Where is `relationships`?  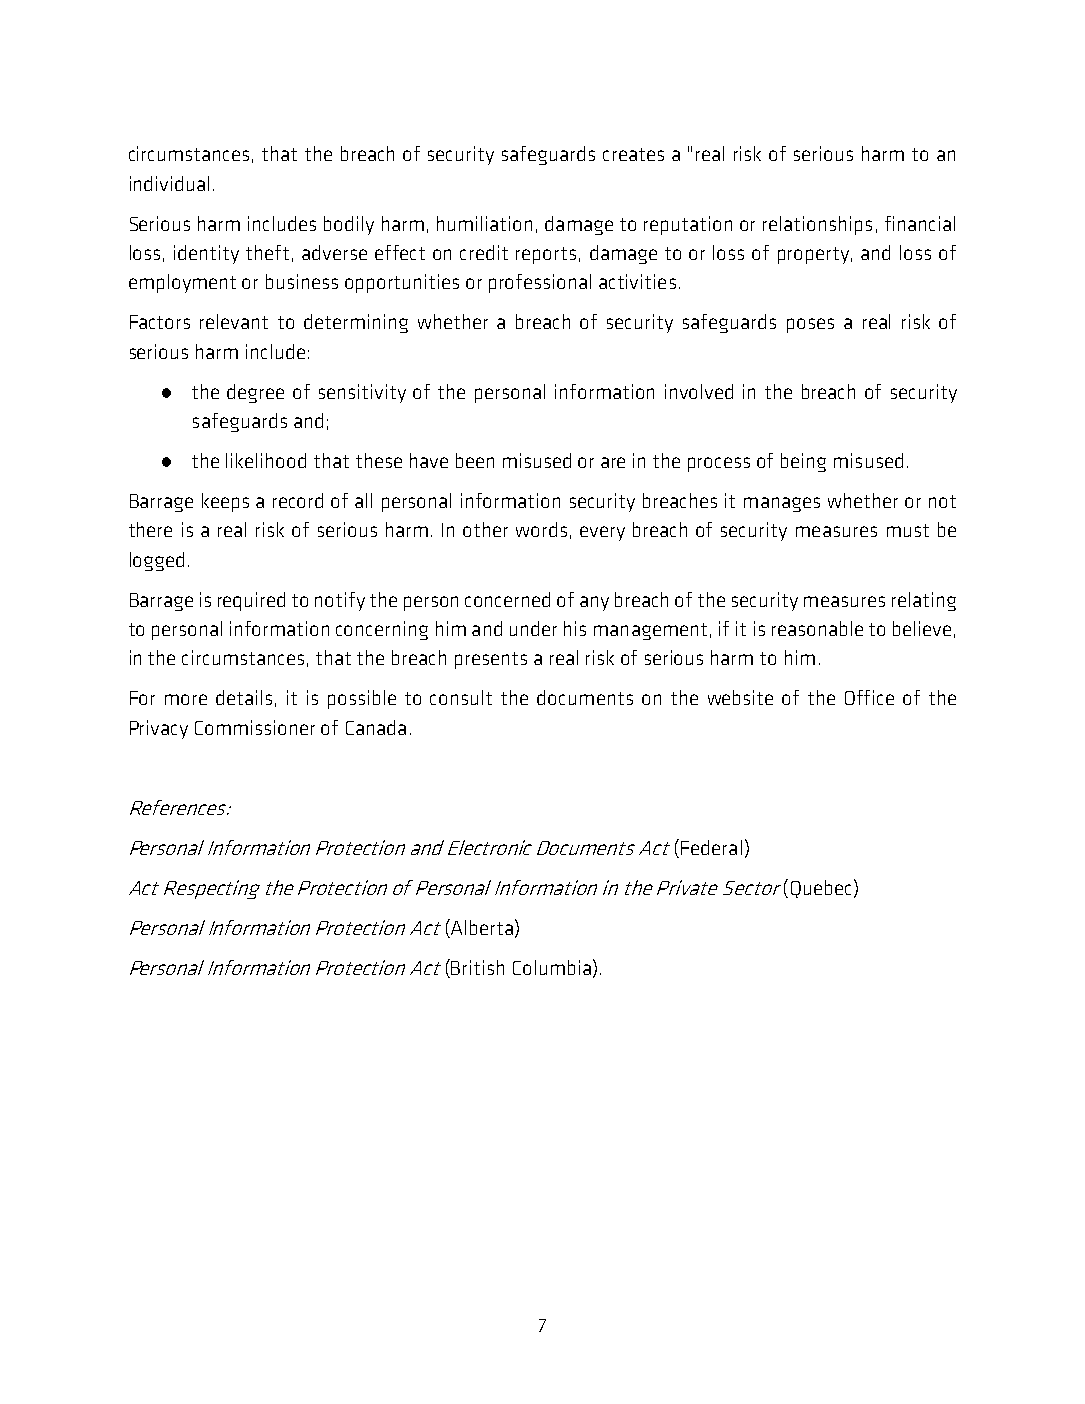
relationships is located at coordinates (817, 225).
